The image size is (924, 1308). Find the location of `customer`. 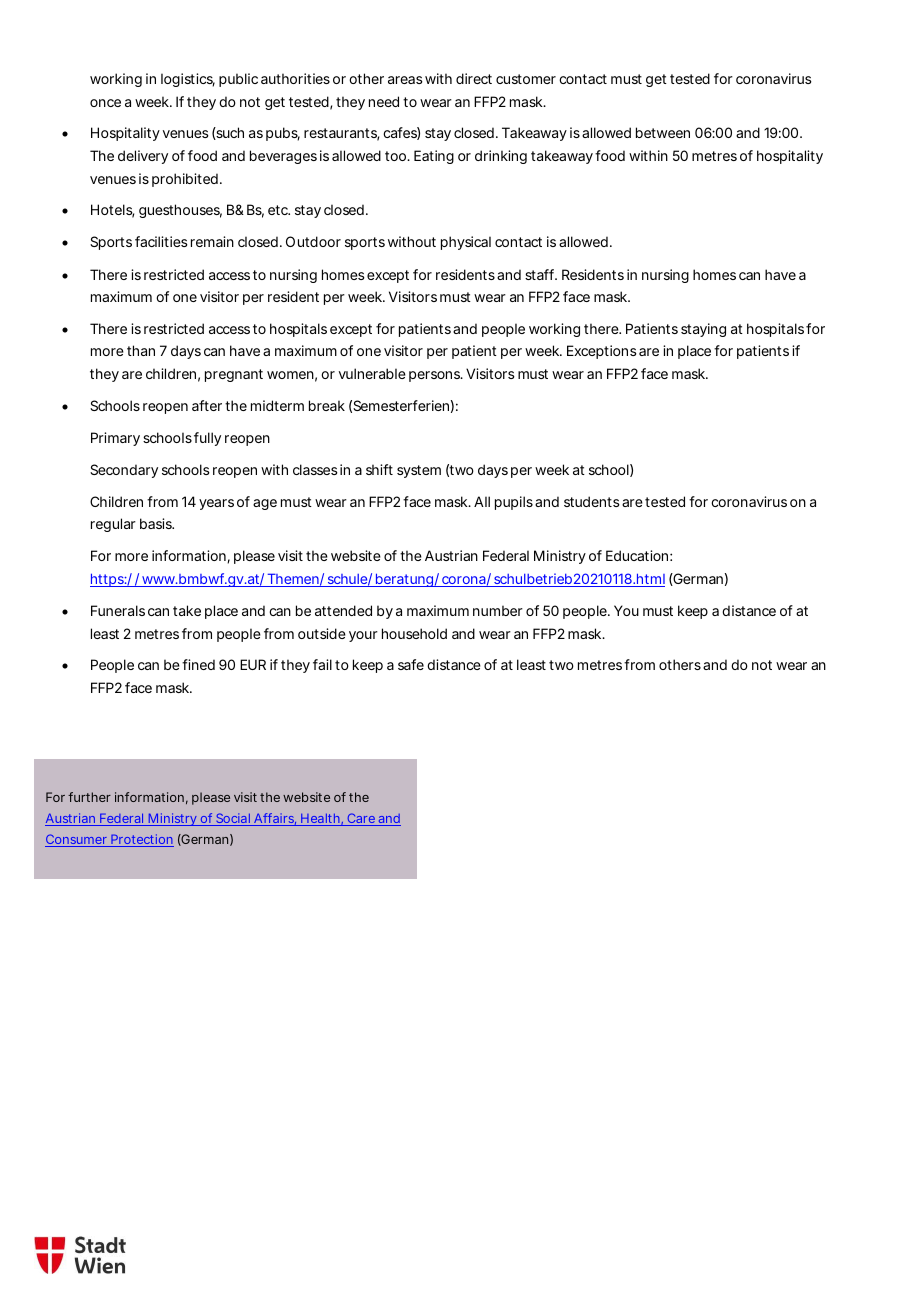

customer is located at coordinates (526, 79).
